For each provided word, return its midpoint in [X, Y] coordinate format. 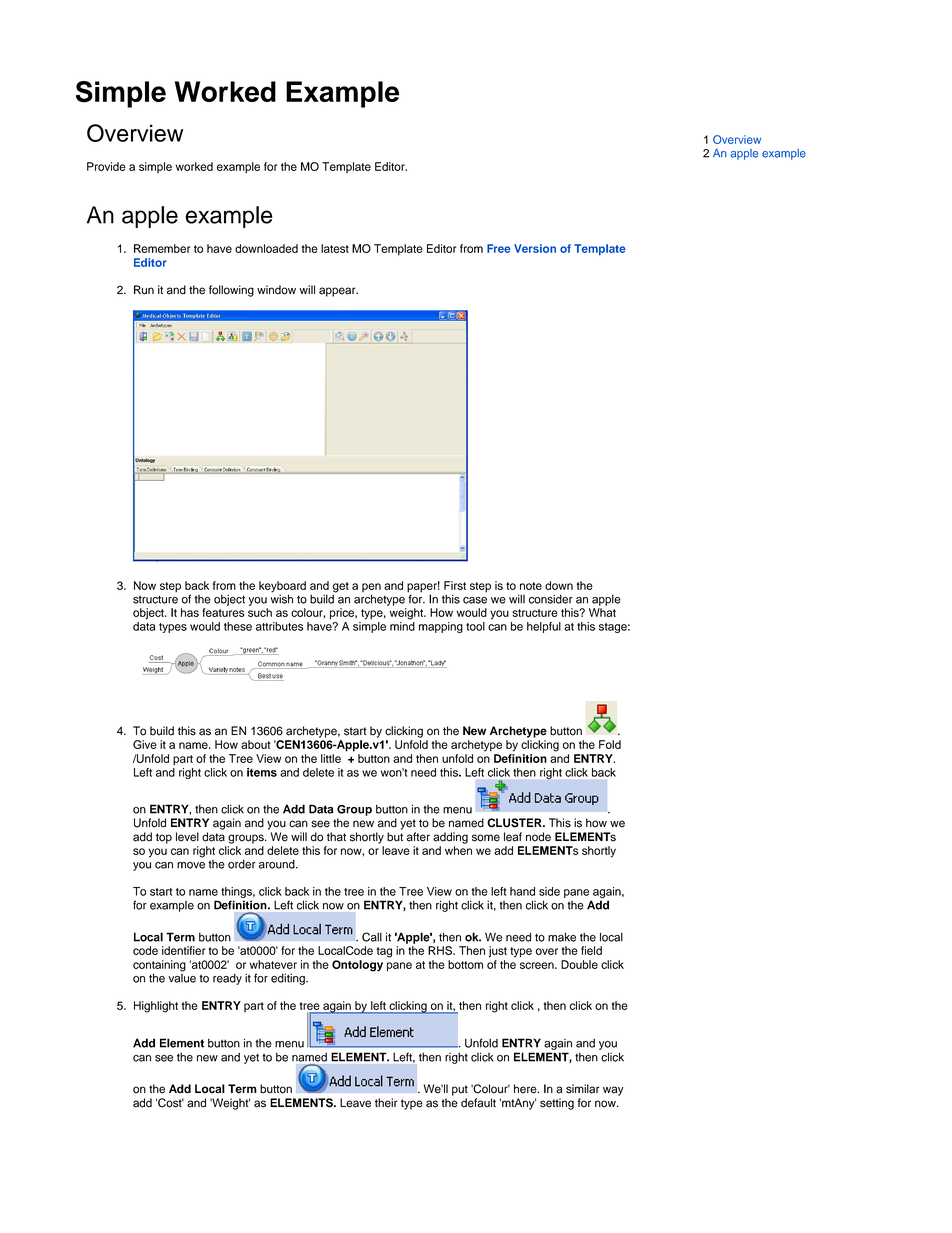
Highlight [156, 1007]
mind [402, 626]
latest [335, 248]
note [531, 586]
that [336, 837]
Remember [162, 248]
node [538, 837]
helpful [544, 627]
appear [338, 292]
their [386, 1103]
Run [144, 290]
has [190, 612]
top [164, 838]
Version [535, 248]
